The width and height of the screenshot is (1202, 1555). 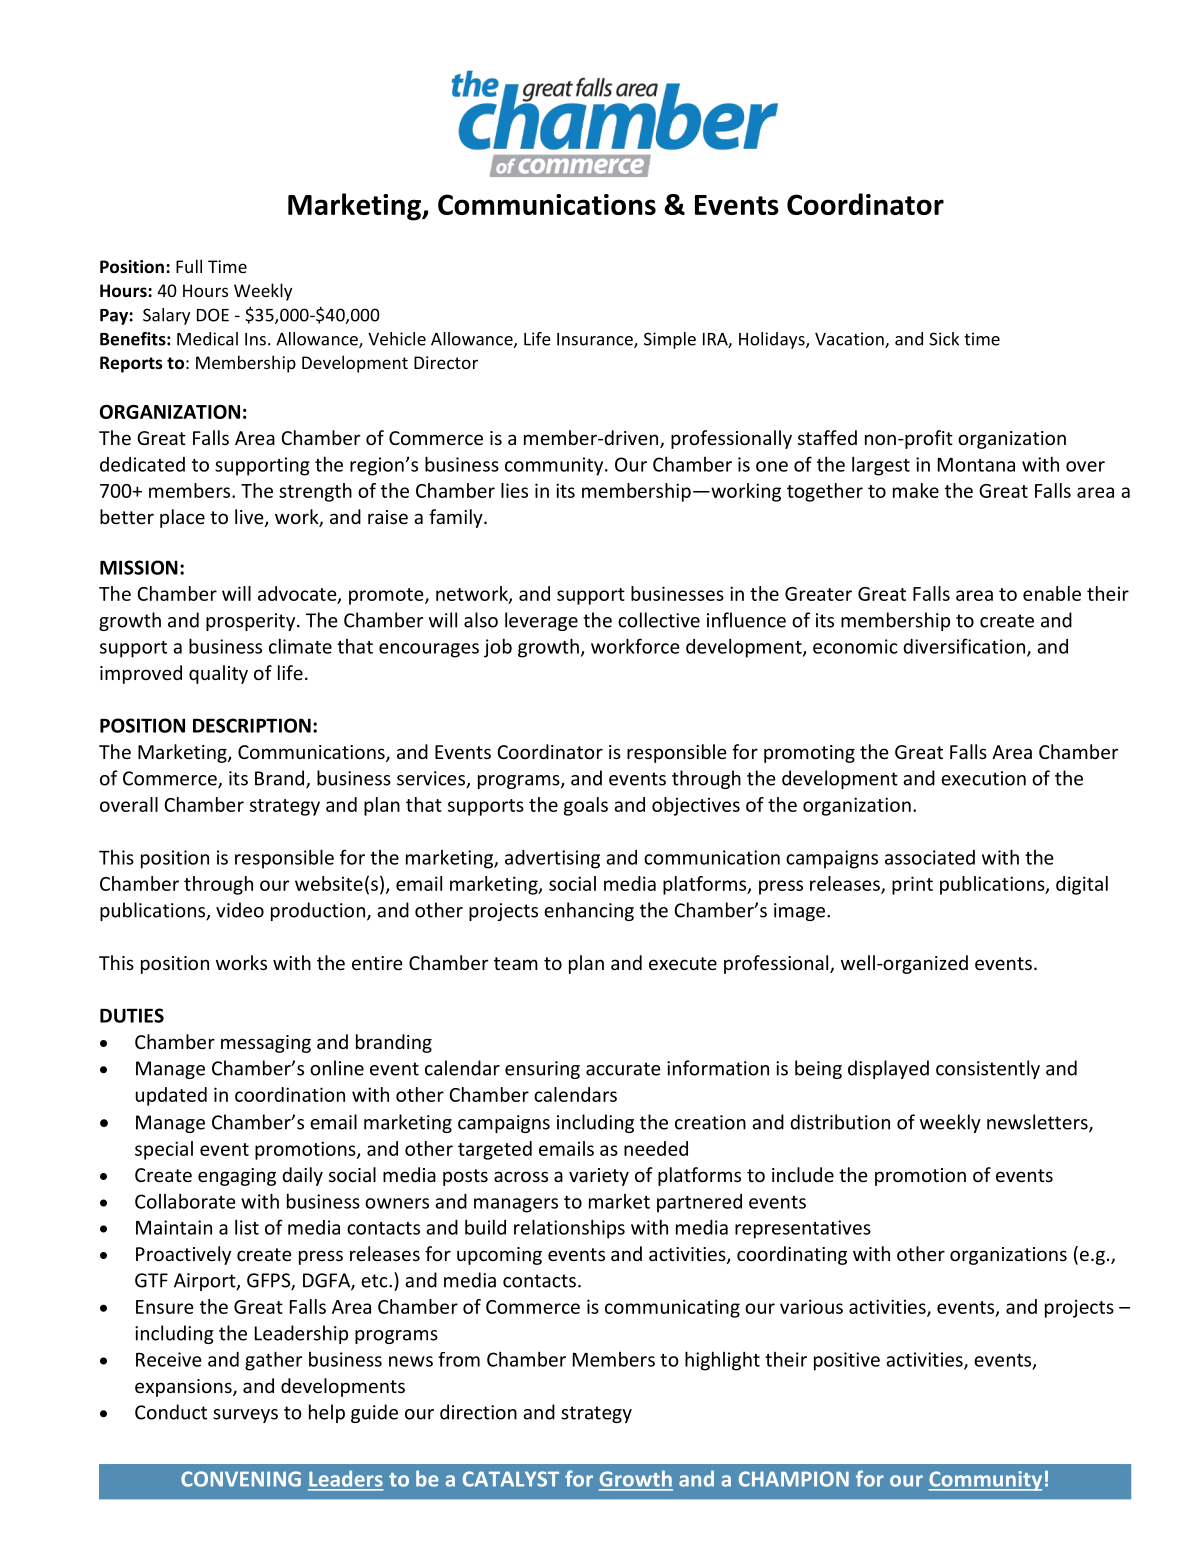 What do you see at coordinates (511, 1479) in the screenshot?
I see `CATALYST` at bounding box center [511, 1479].
